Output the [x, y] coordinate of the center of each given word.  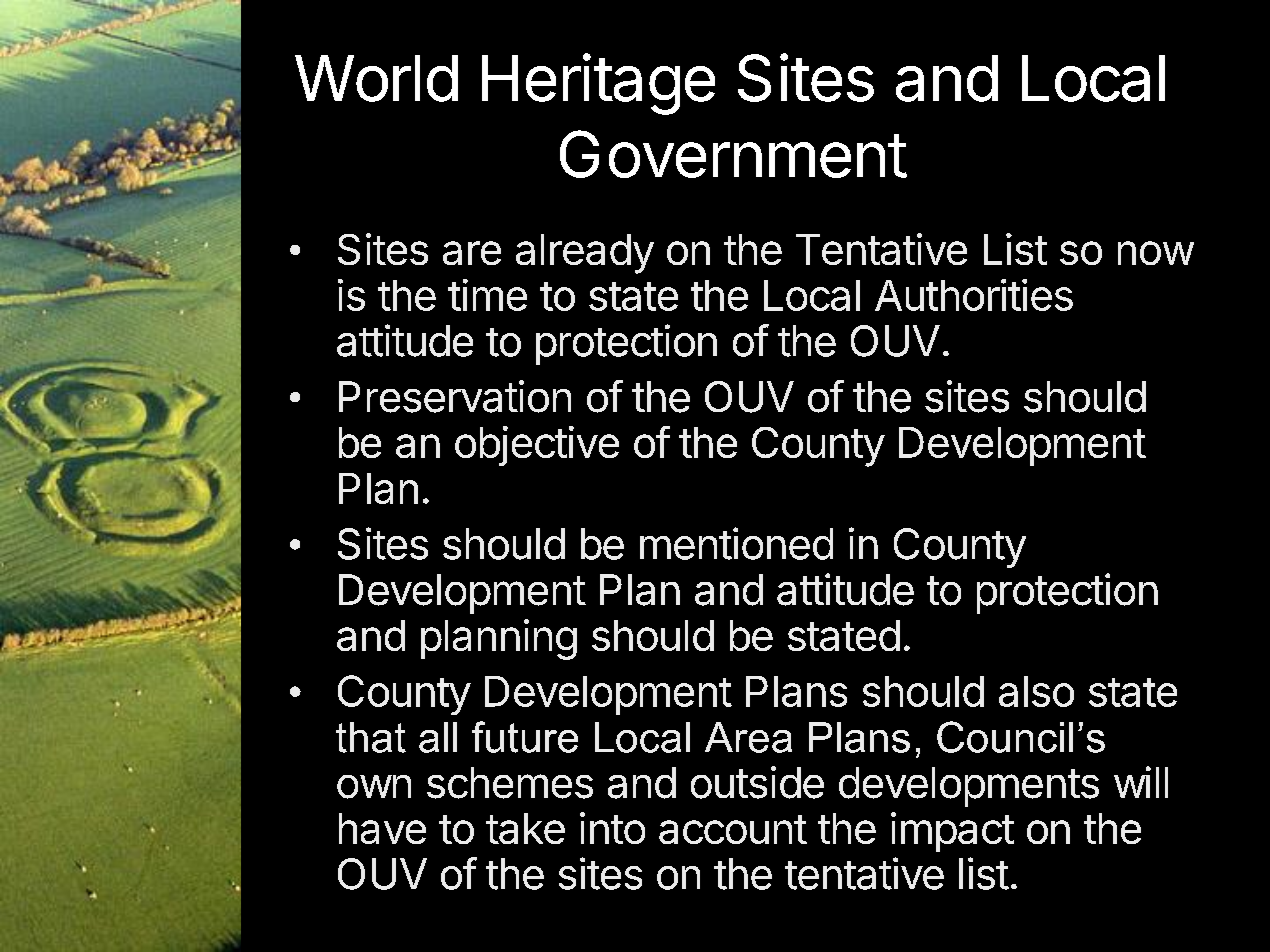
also [1036, 691]
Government [733, 154]
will [1141, 782]
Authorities [974, 295]
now [1156, 253]
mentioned [736, 543]
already [585, 254]
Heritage [598, 84]
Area [748, 737]
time [487, 295]
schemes [510, 783]
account [733, 829]
